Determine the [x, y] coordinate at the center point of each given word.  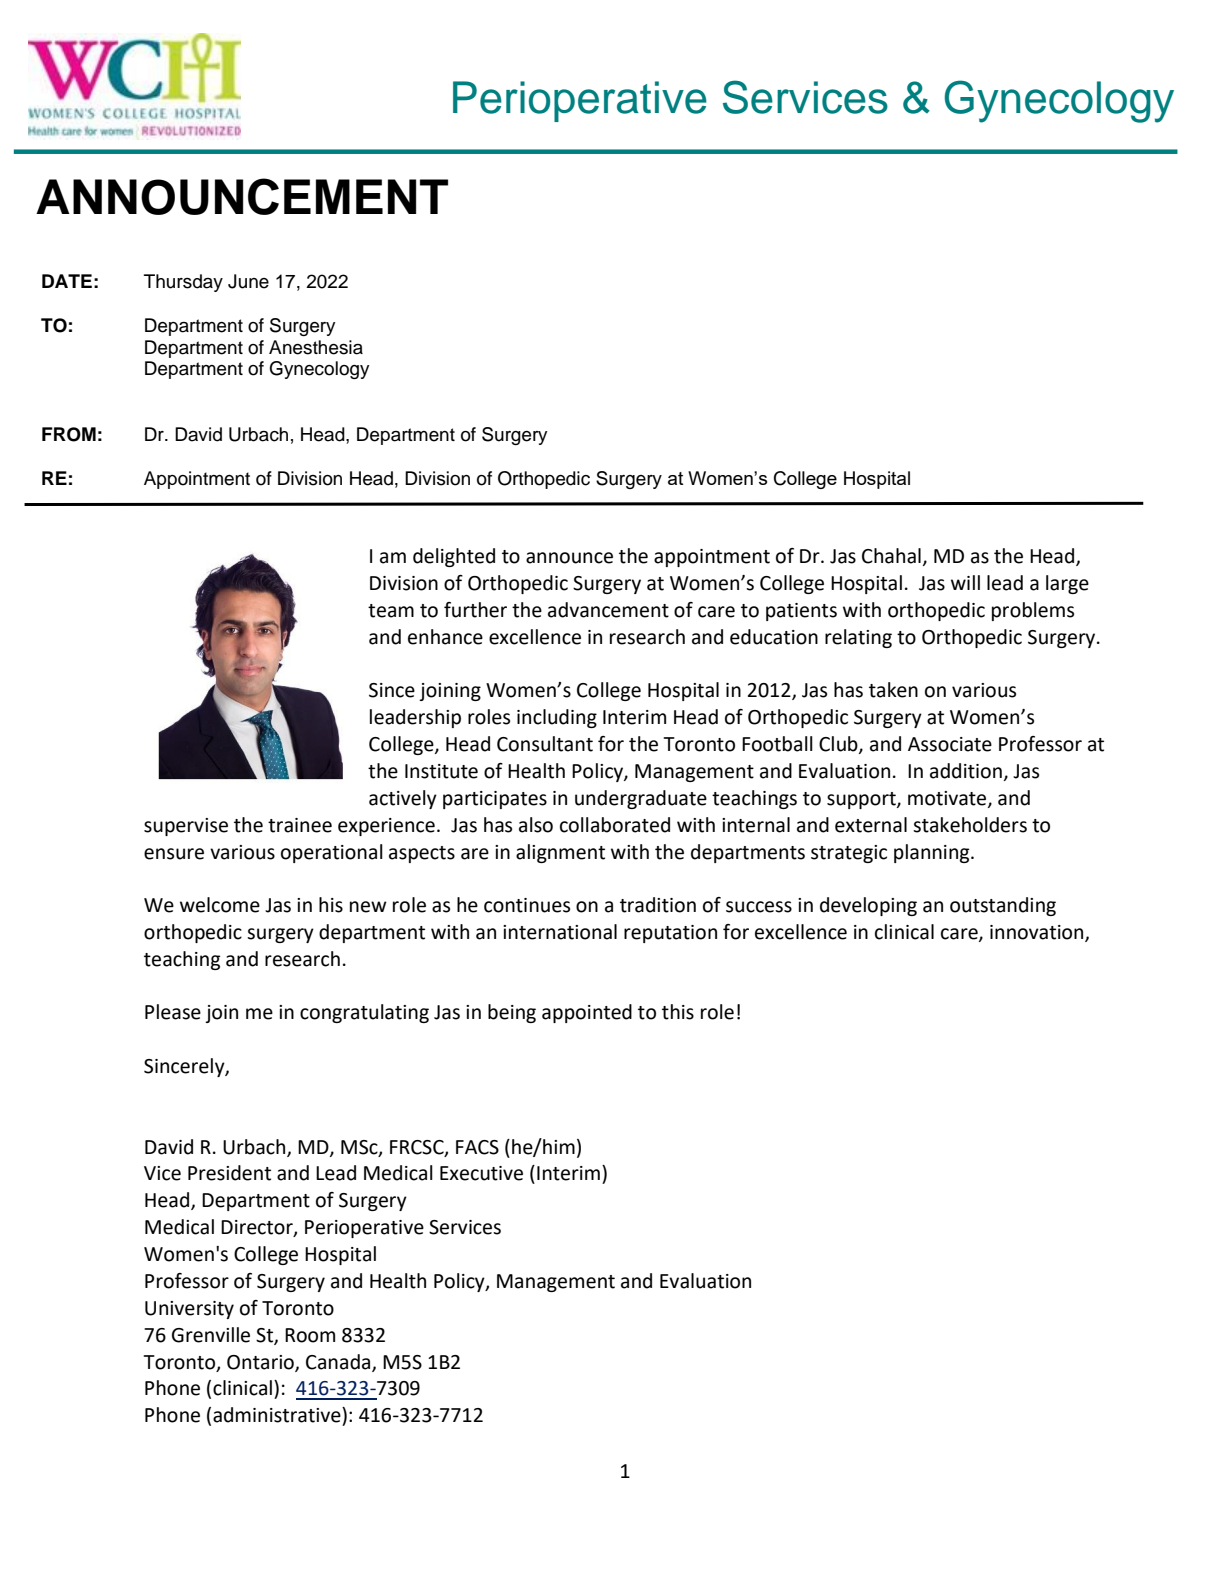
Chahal [891, 556]
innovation [1038, 933]
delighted [454, 557]
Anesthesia [316, 347]
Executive [481, 1173]
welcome [220, 905]
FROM [69, 434]
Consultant [545, 744]
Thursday [183, 283]
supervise [186, 827]
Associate [950, 744]
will [965, 582]
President [229, 1173]
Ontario [261, 1363]
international [560, 932]
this [678, 1012]
